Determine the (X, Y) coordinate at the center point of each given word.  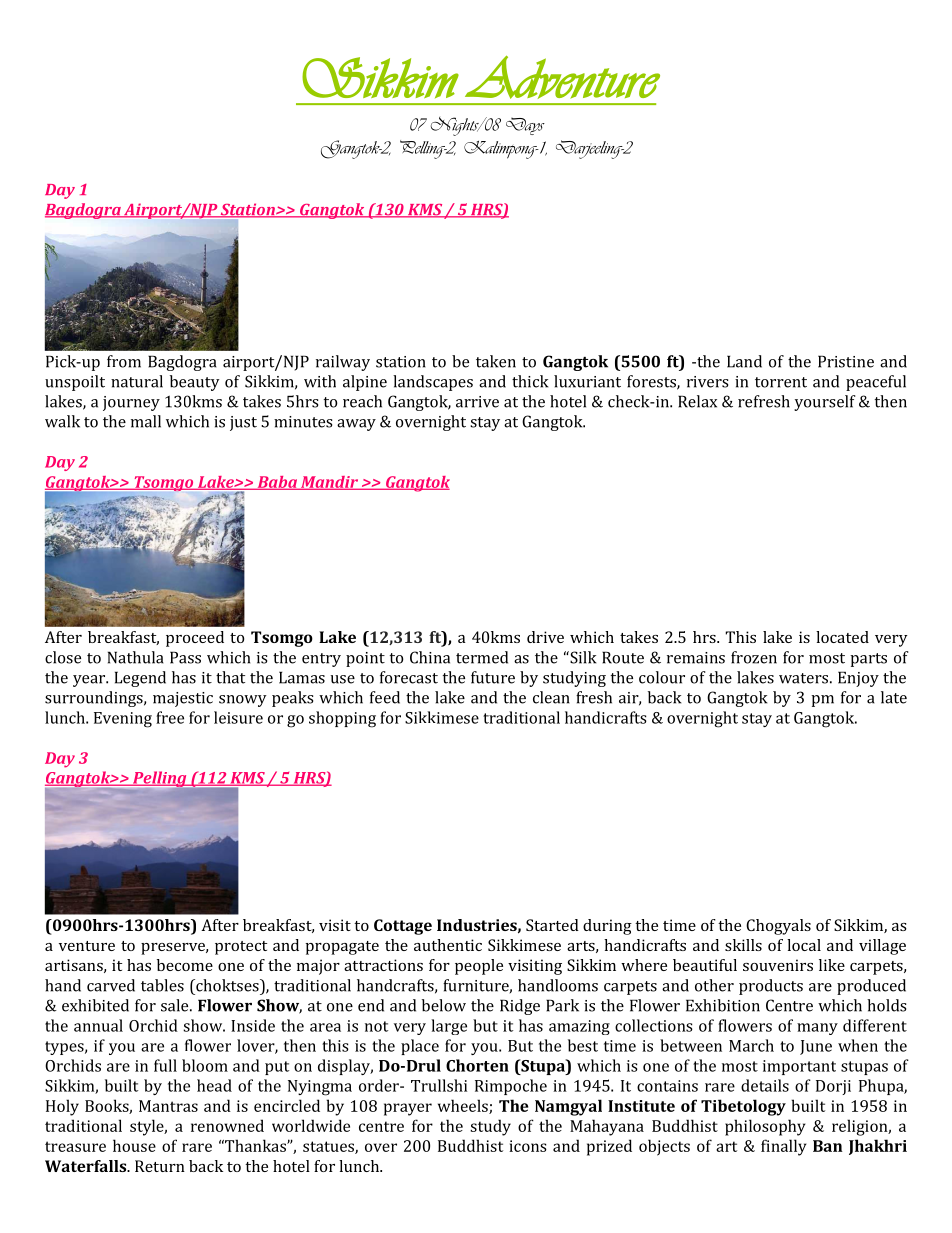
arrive (477, 402)
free (170, 717)
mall (146, 421)
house (134, 1145)
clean (551, 697)
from (124, 361)
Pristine (846, 361)
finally (784, 1147)
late (894, 697)
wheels (464, 1106)
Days (525, 126)
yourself (824, 403)
